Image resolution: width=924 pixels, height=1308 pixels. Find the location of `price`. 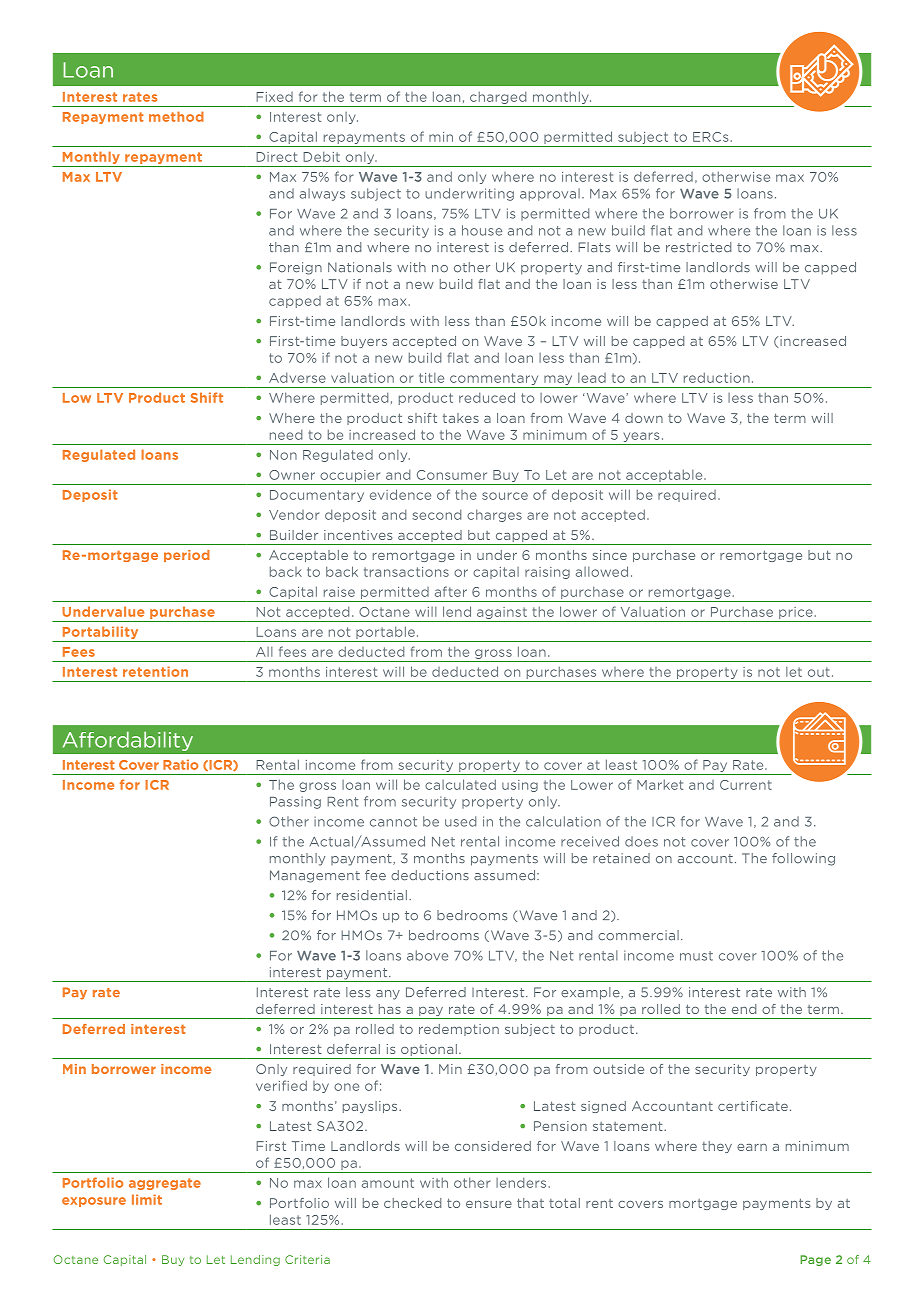

price is located at coordinates (796, 613).
